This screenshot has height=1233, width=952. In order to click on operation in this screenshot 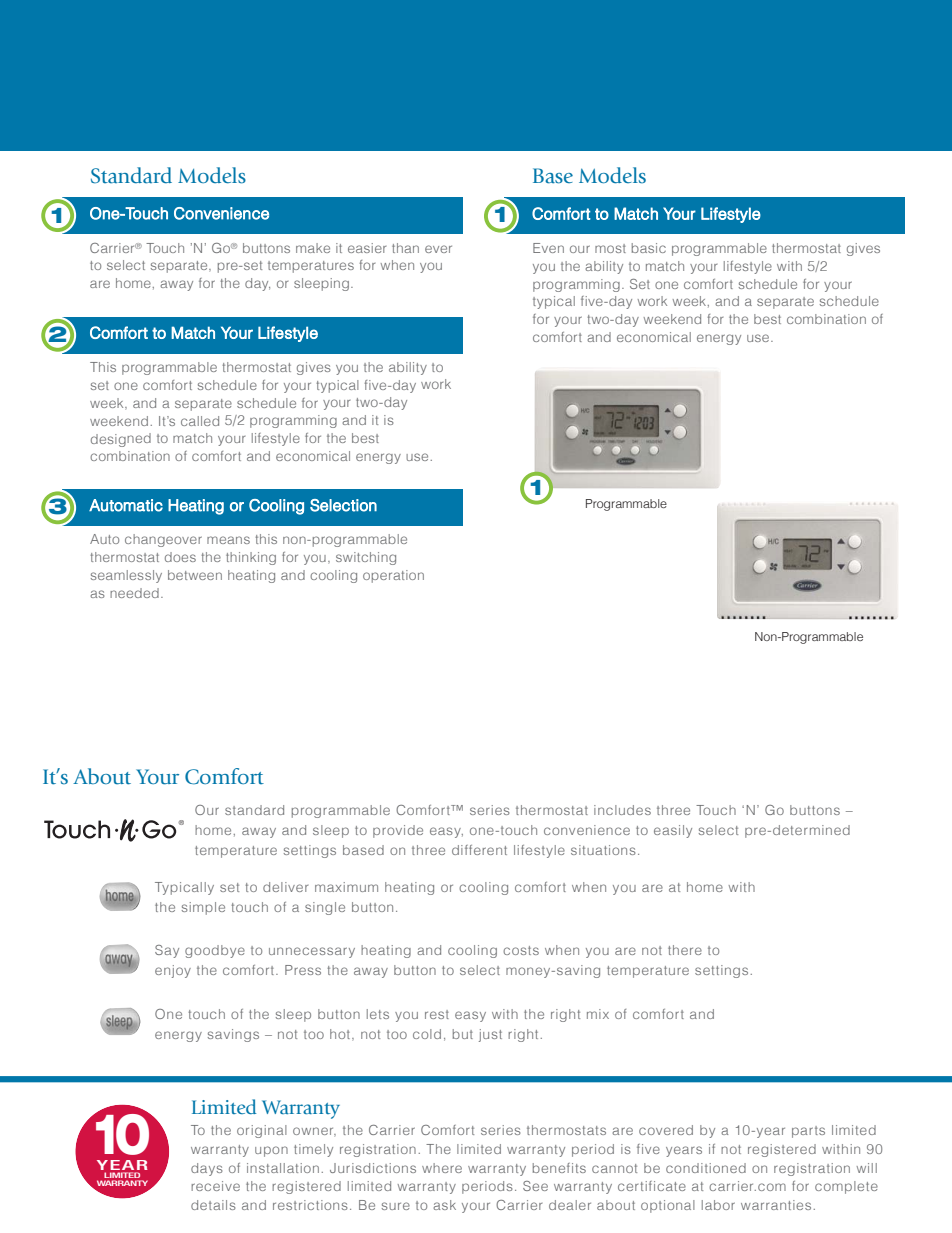, I will do `click(393, 576)`.
